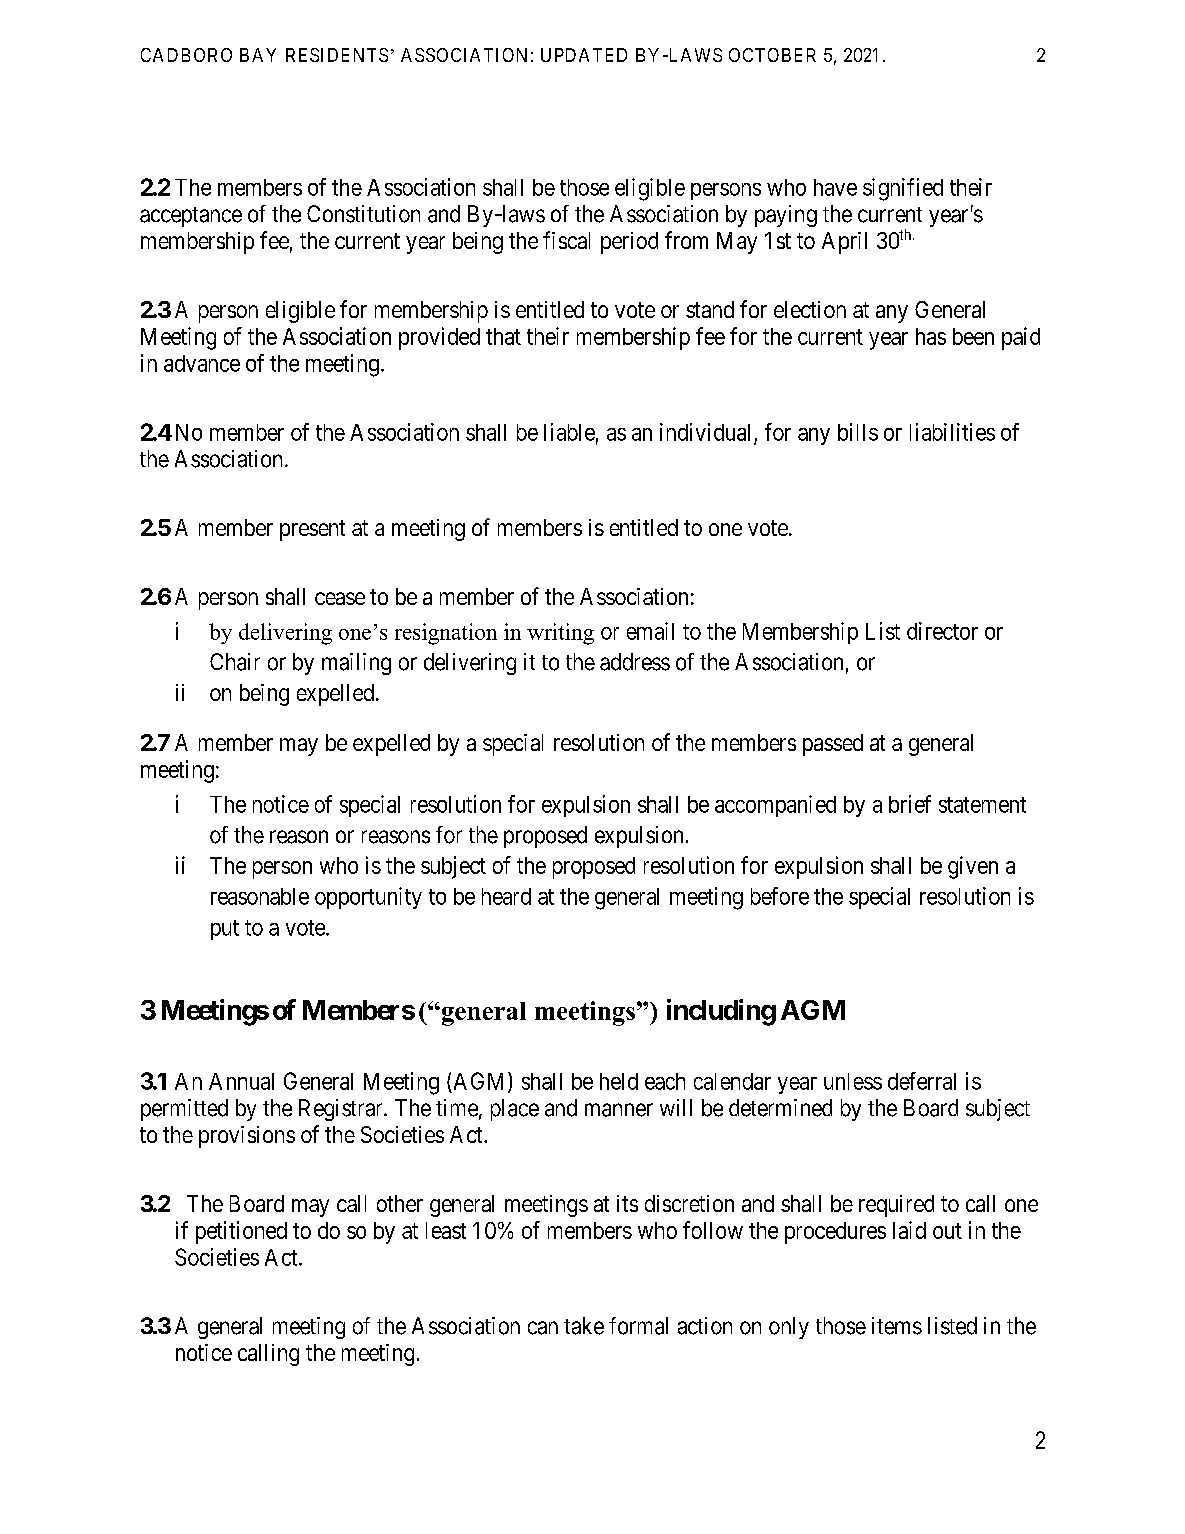  Describe the element at coordinates (584, 1326) in the image. I see `take` at that location.
